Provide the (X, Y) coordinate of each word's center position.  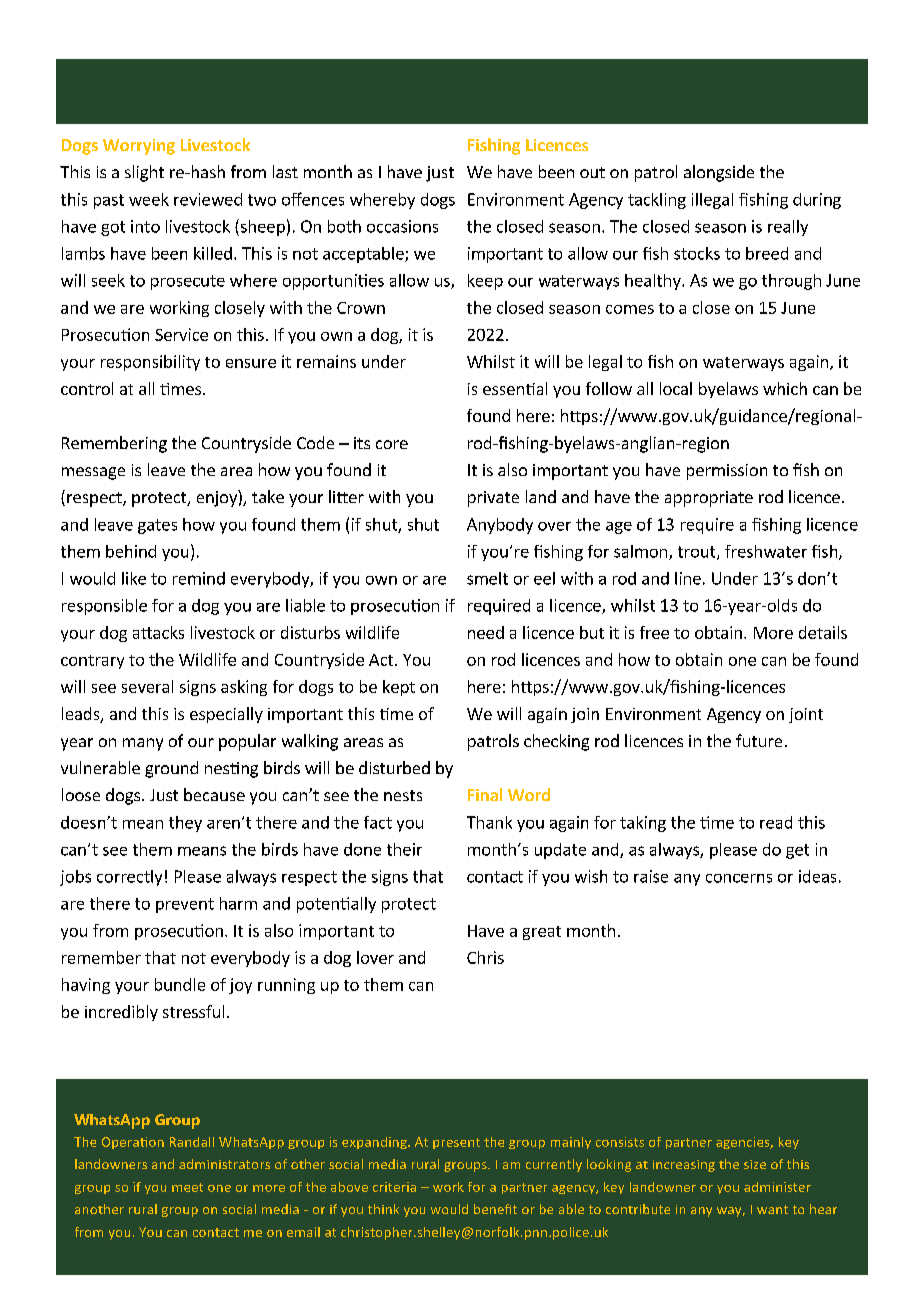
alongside (719, 173)
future (759, 740)
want (772, 1209)
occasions (402, 226)
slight (144, 173)
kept (399, 688)
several (147, 686)
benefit (495, 1209)
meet (187, 1187)
